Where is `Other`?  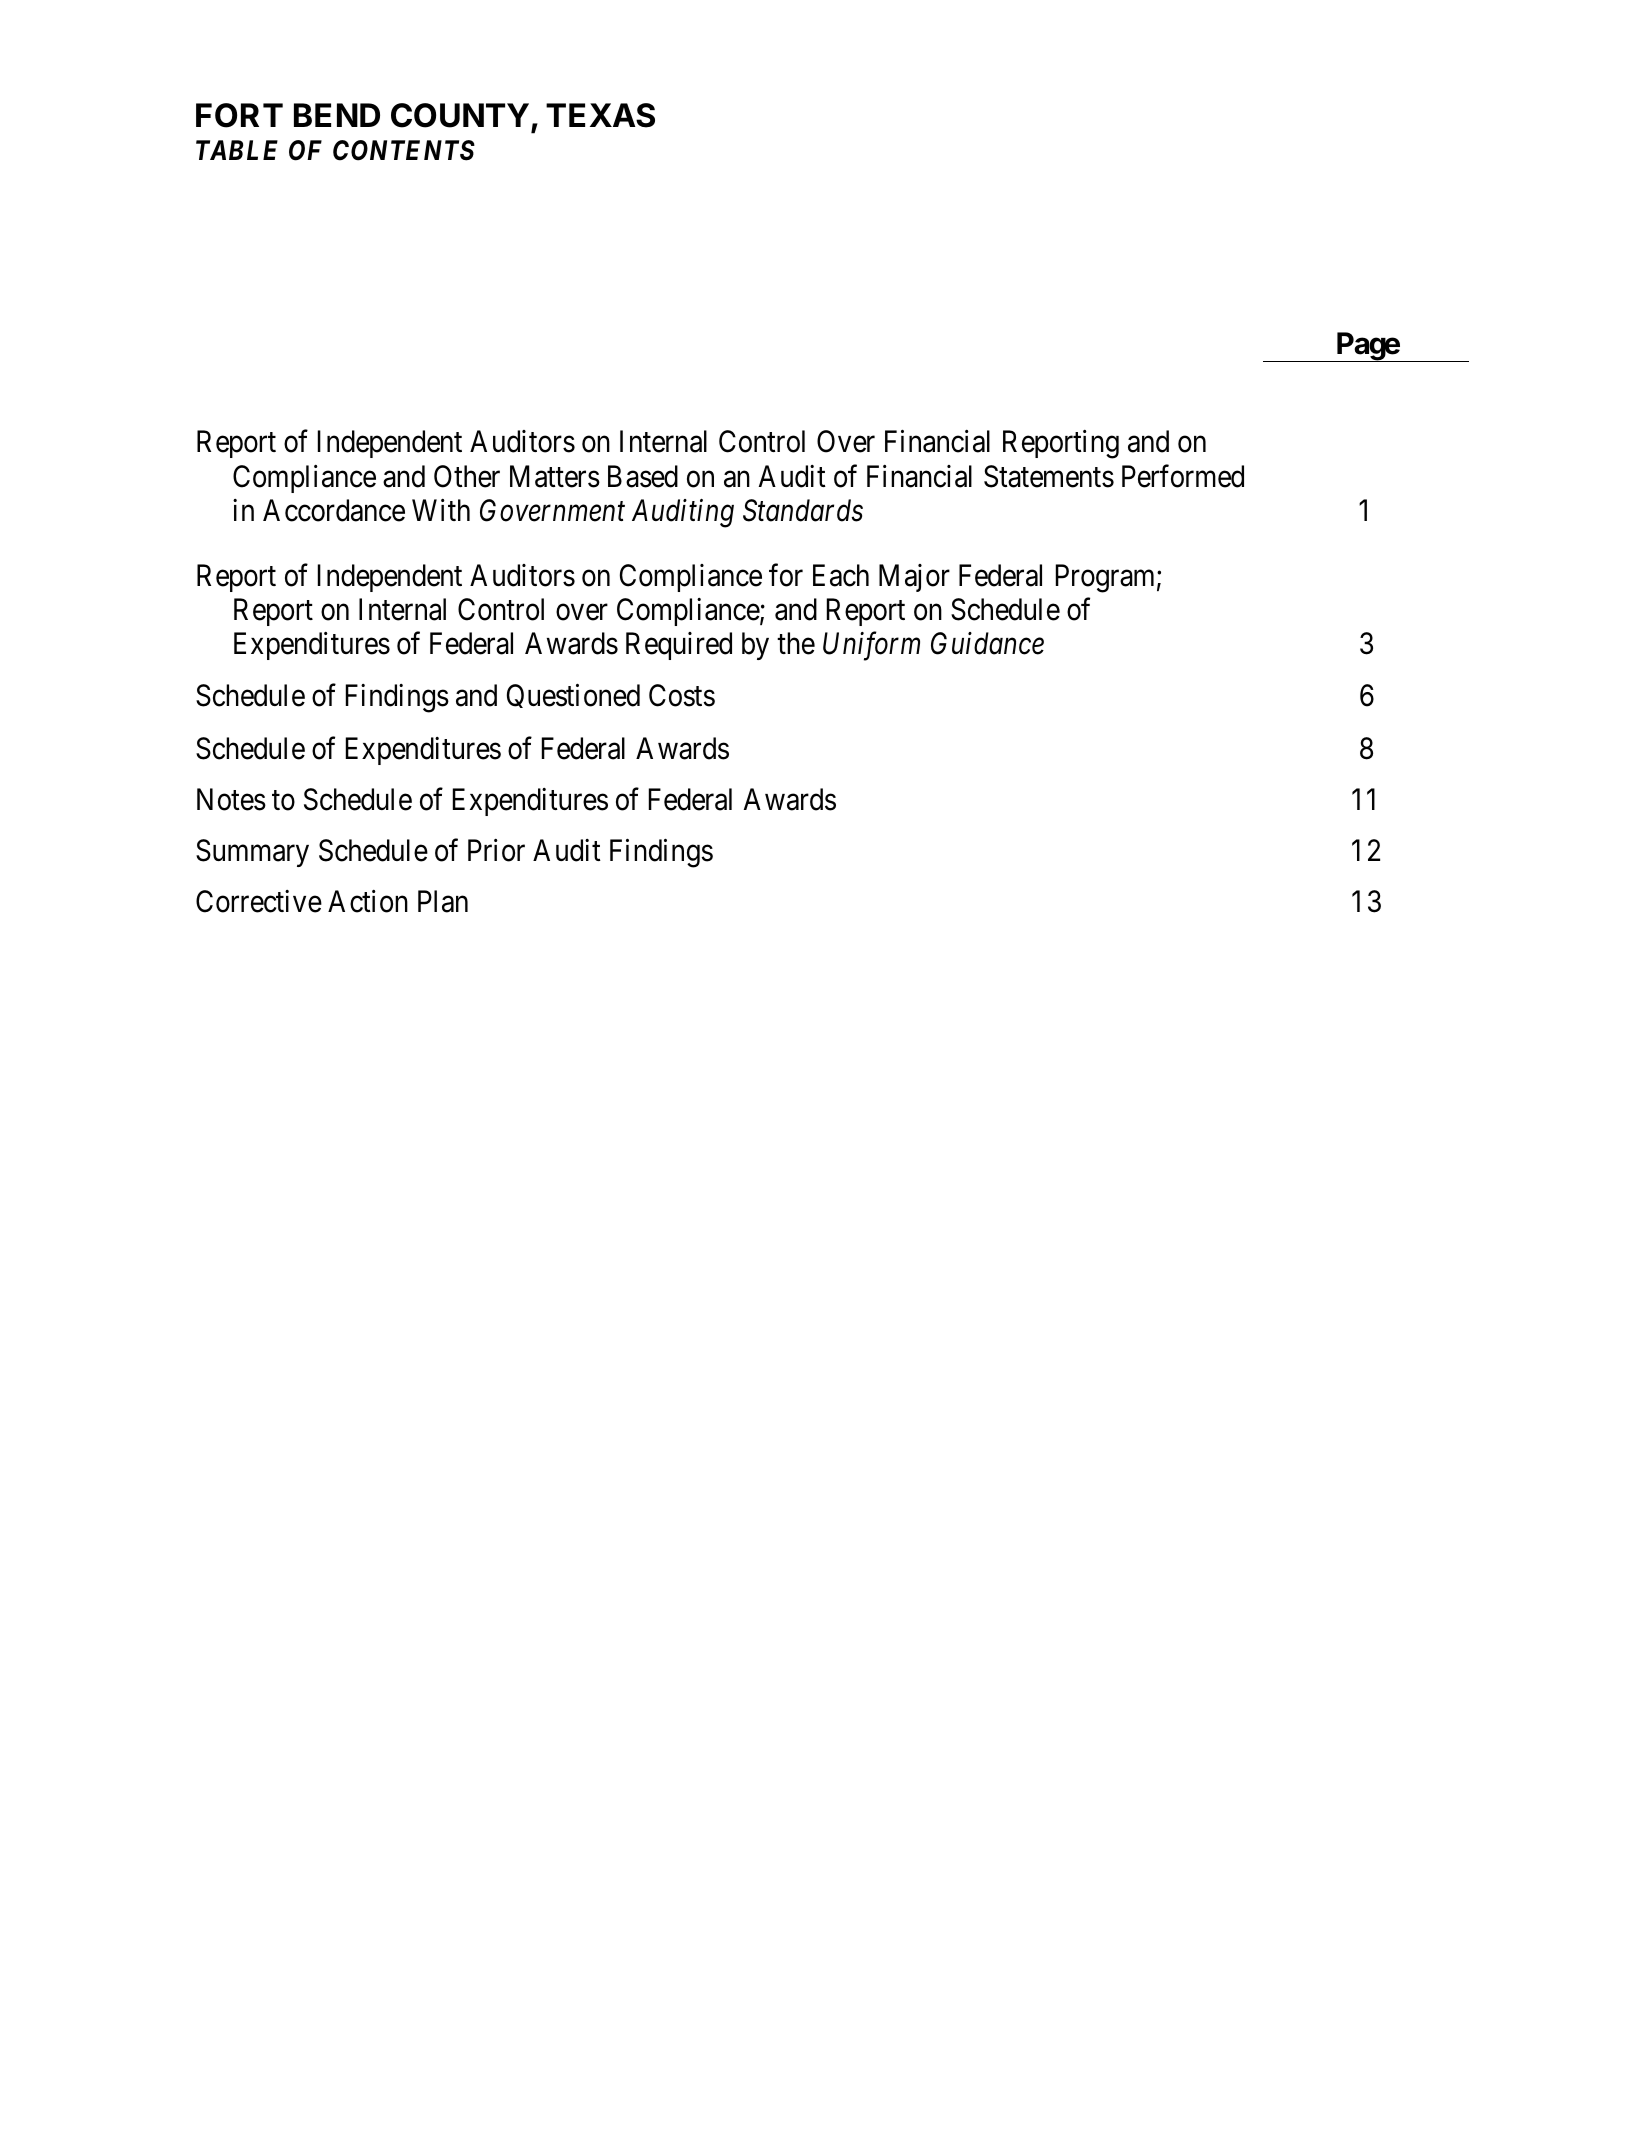 Other is located at coordinates (467, 476).
